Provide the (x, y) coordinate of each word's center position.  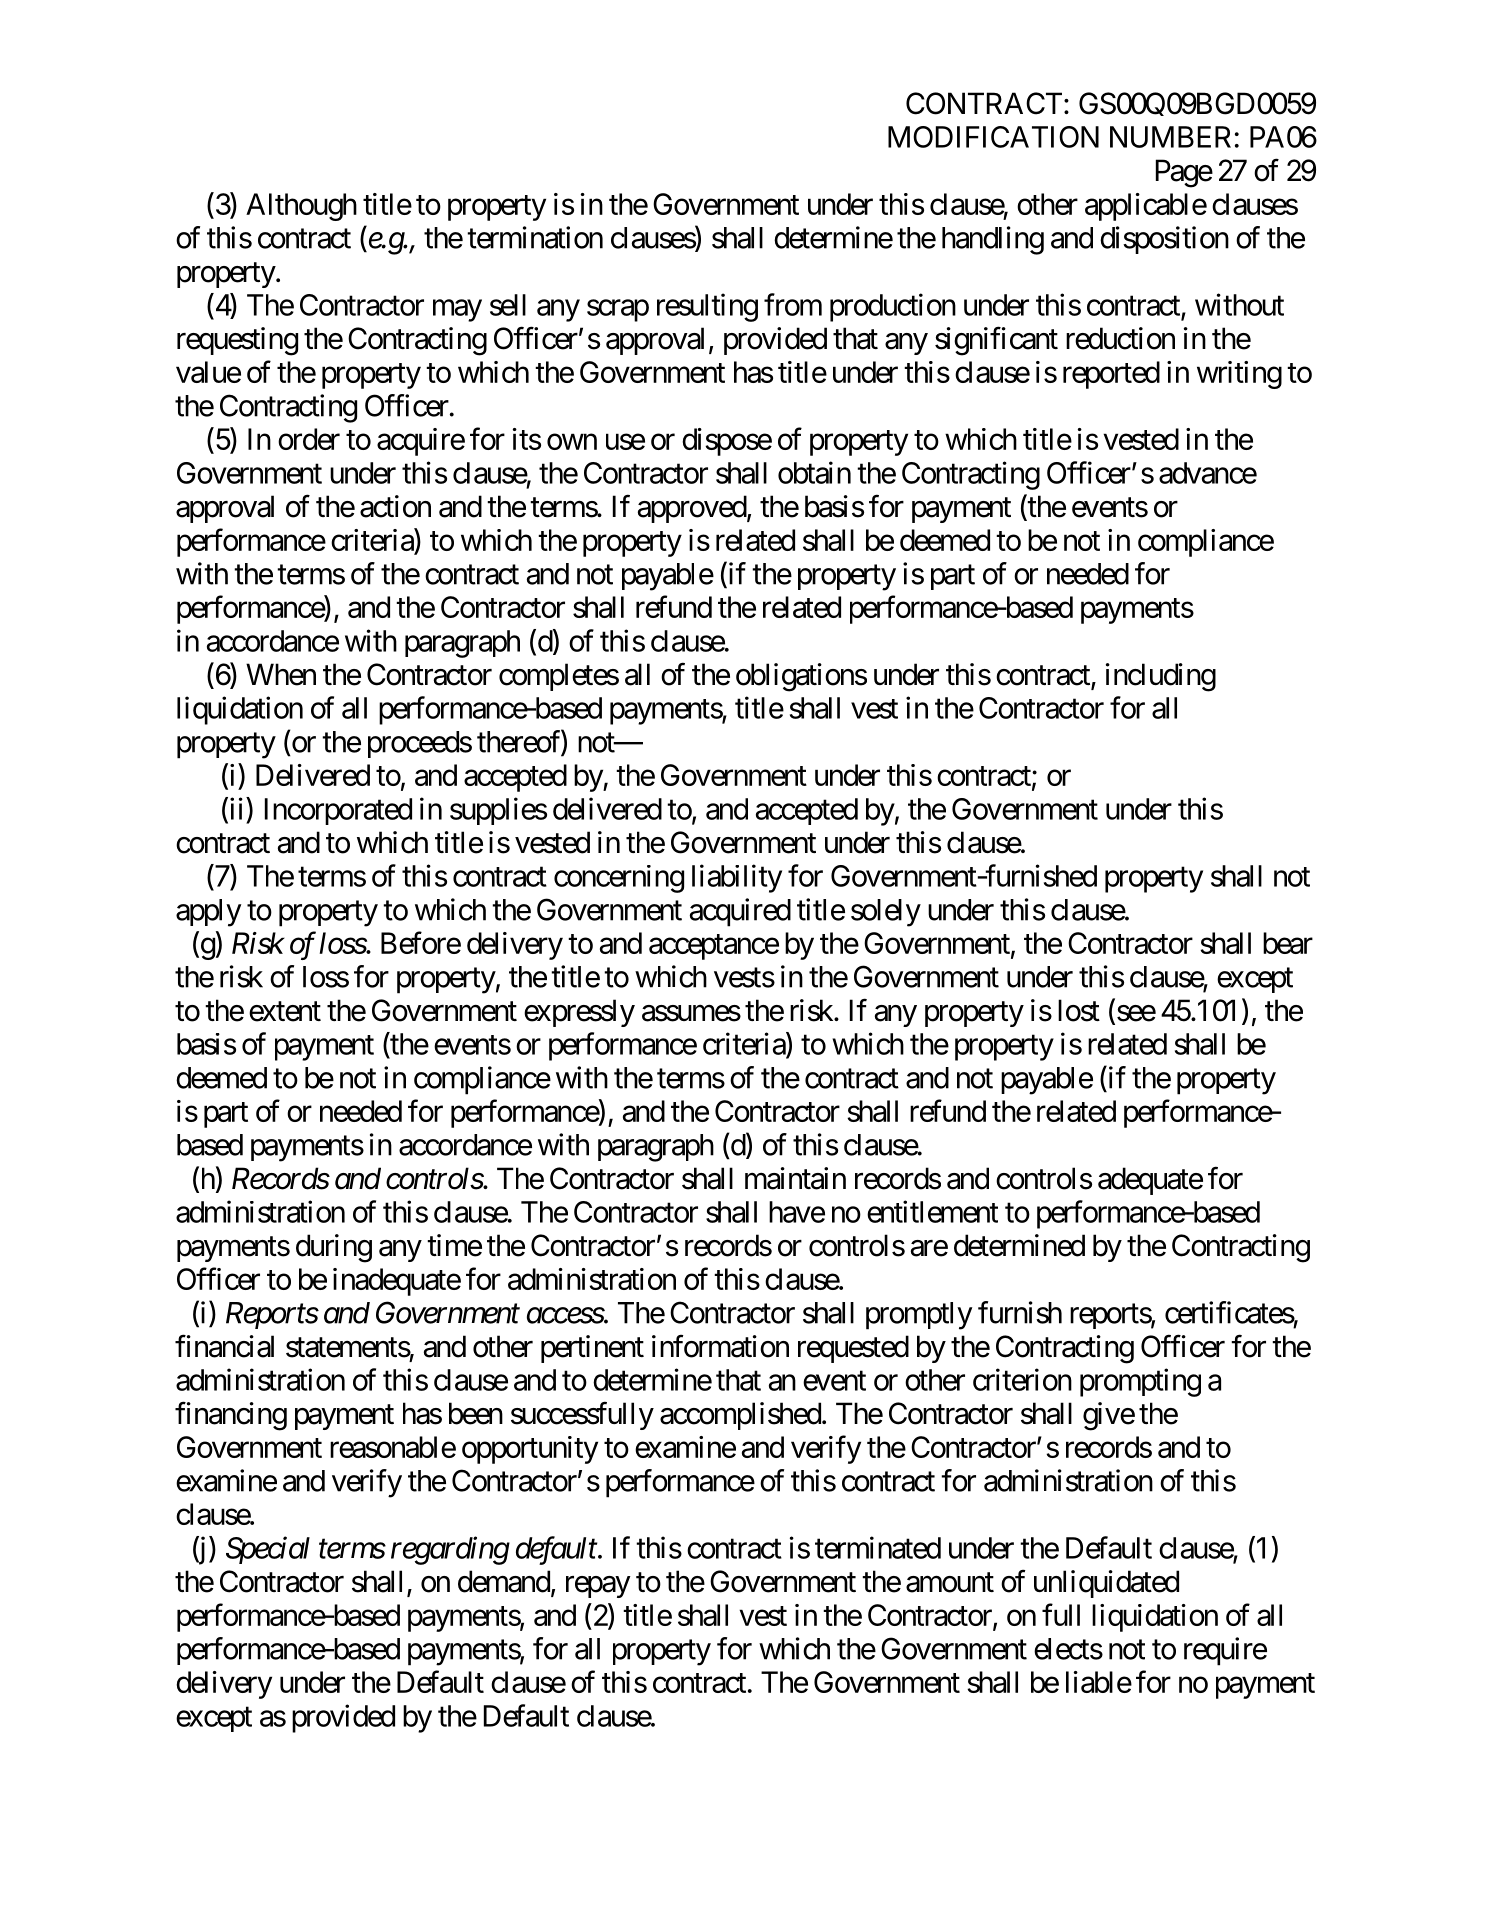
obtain (814, 472)
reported (1111, 375)
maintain (795, 1178)
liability (737, 878)
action (395, 506)
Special (268, 1550)
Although (301, 207)
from (793, 304)
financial (224, 1346)
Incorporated (338, 811)
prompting (1140, 1382)
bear (1288, 943)
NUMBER (1170, 137)
